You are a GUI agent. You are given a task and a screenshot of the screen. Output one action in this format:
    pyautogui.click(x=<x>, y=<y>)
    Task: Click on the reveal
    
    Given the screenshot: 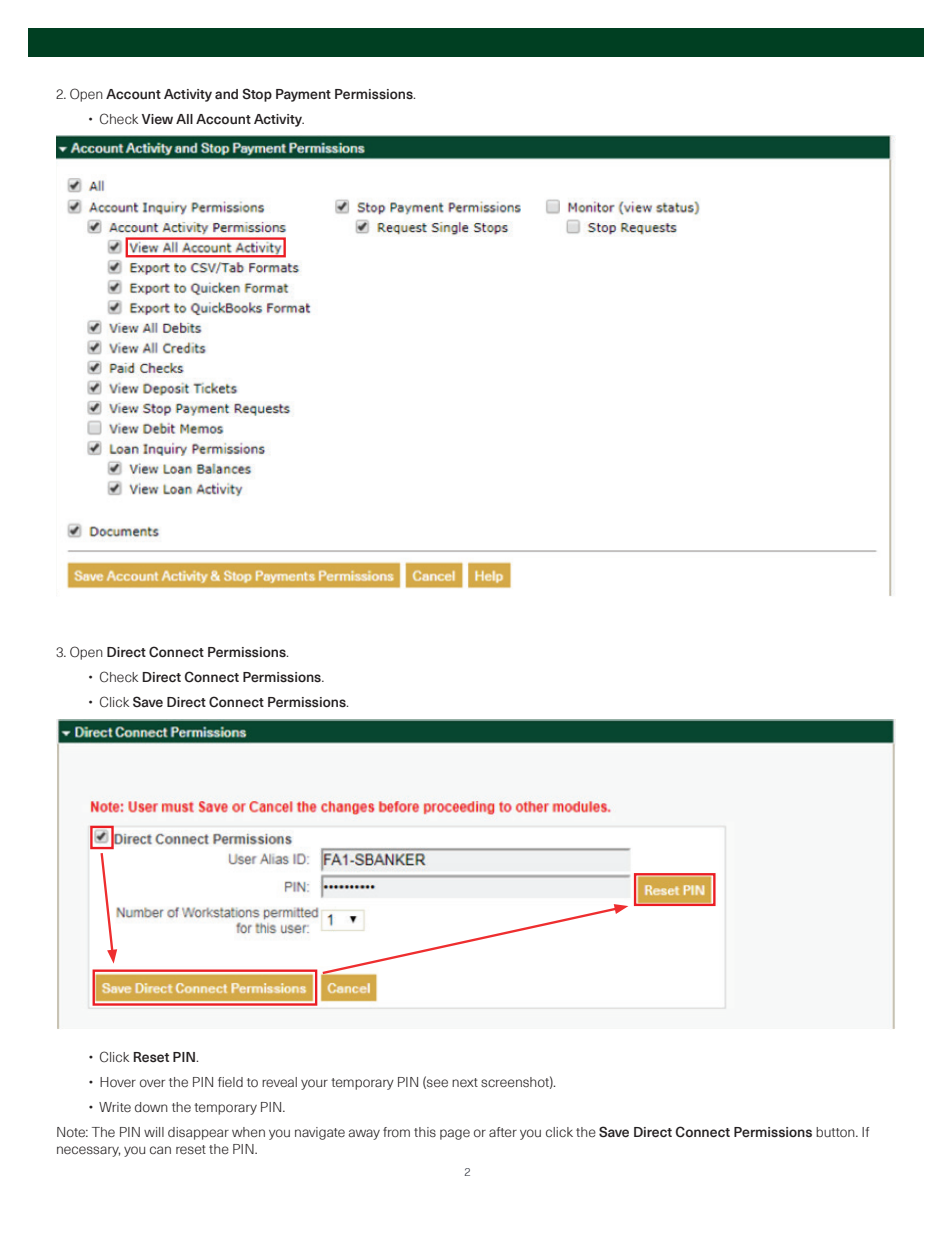 What is the action you would take?
    pyautogui.click(x=279, y=1082)
